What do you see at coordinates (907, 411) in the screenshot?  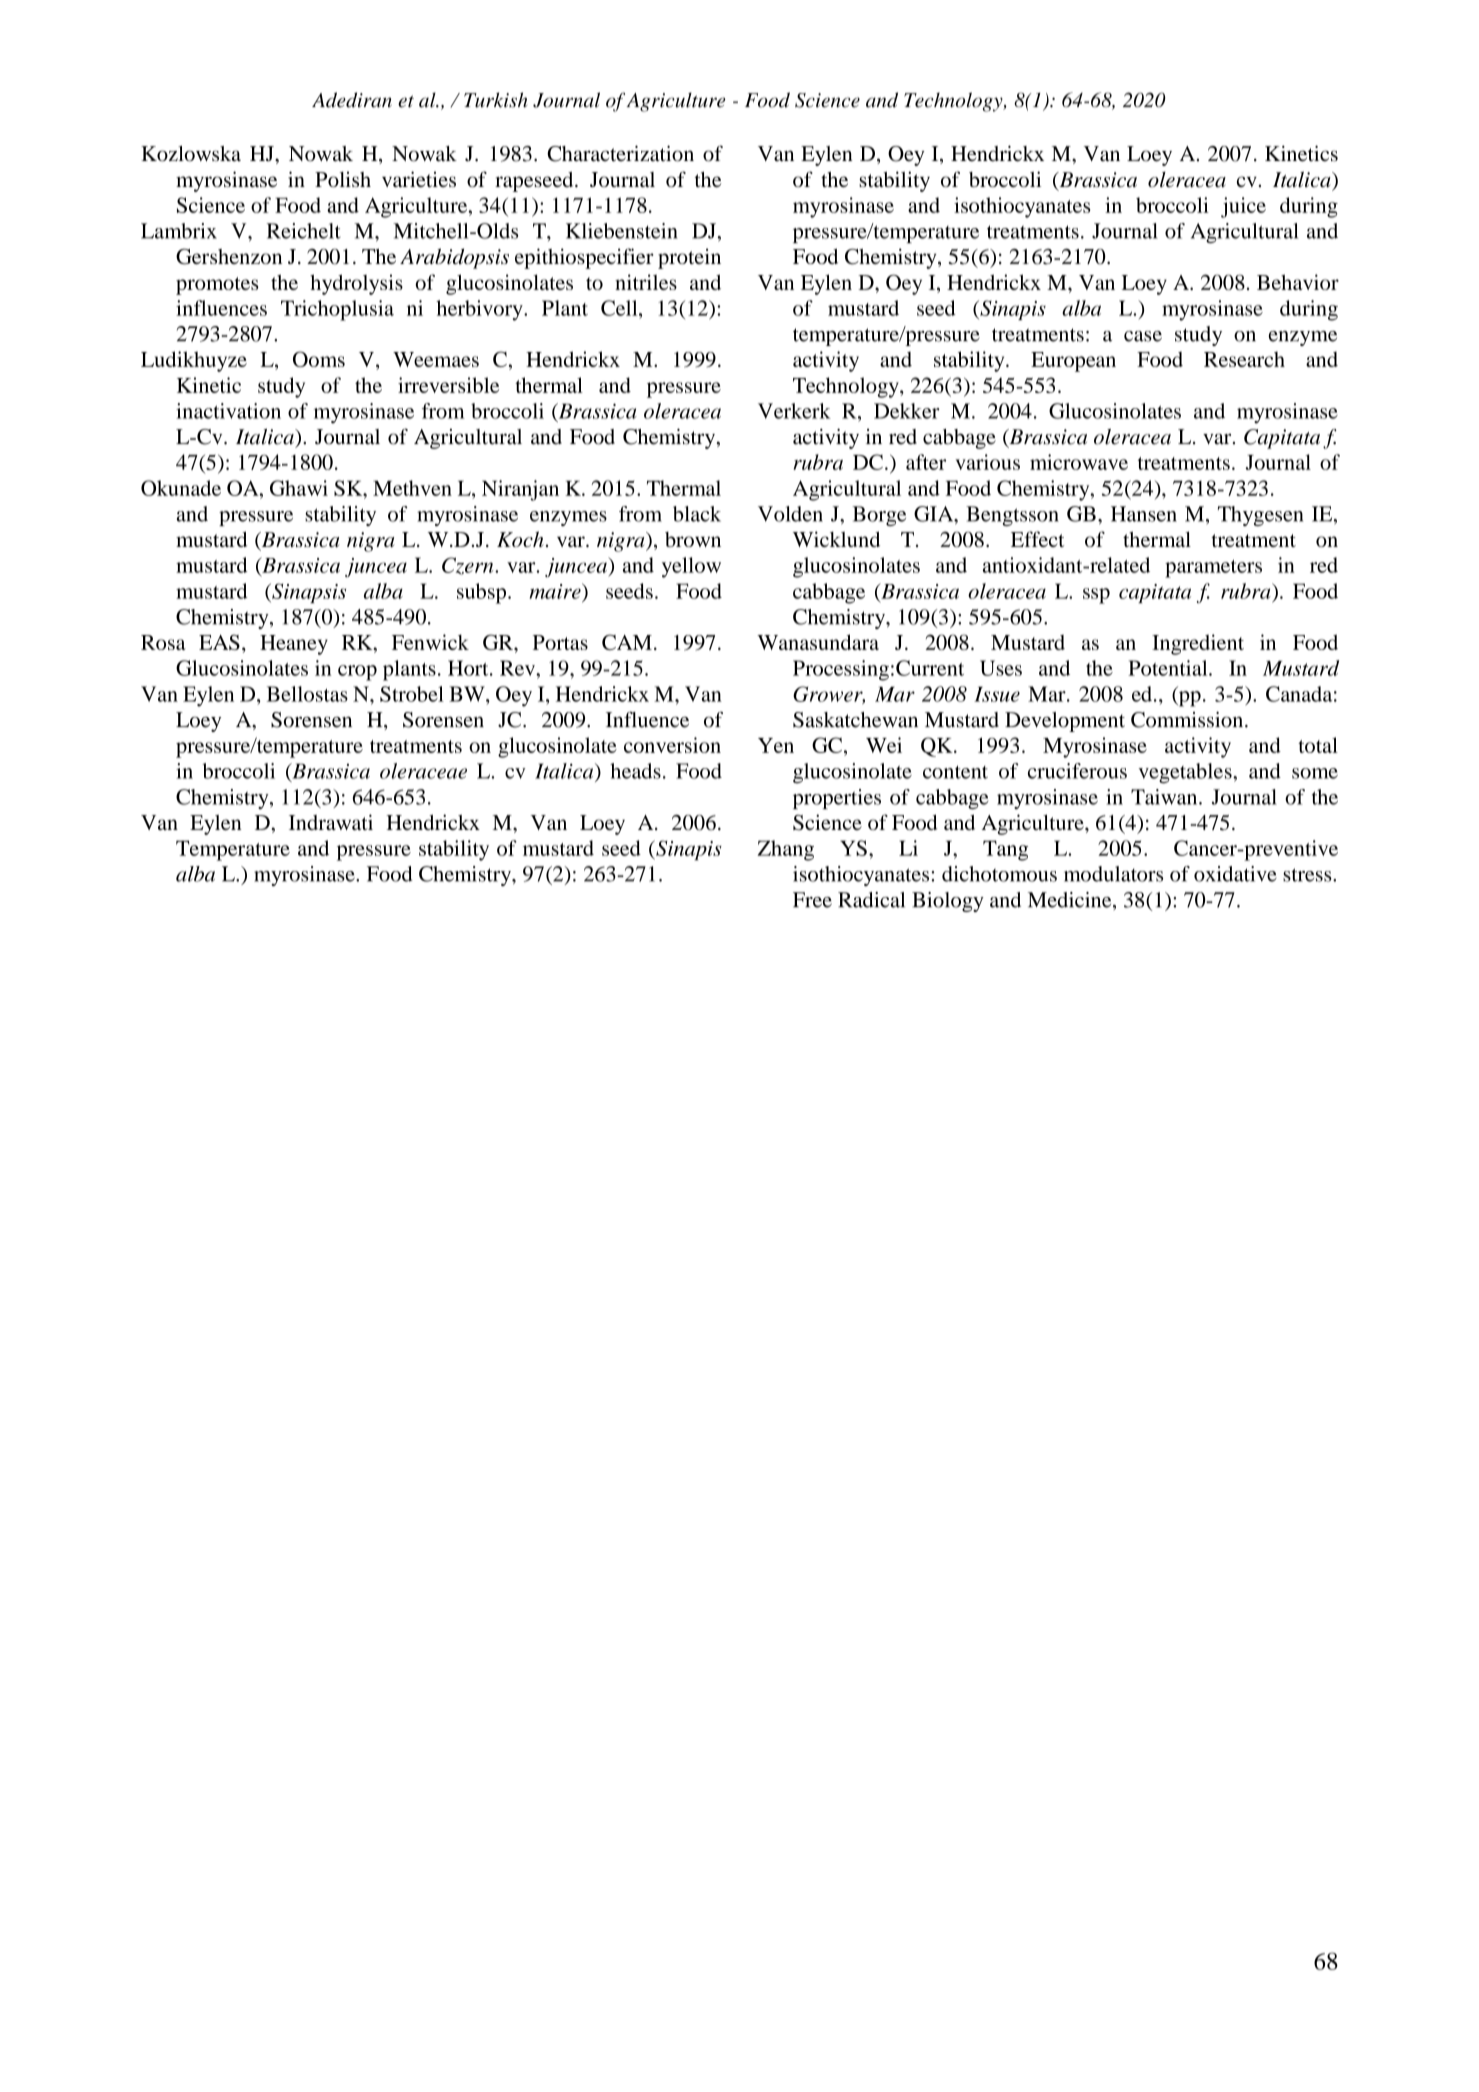 I see `Dekker` at bounding box center [907, 411].
